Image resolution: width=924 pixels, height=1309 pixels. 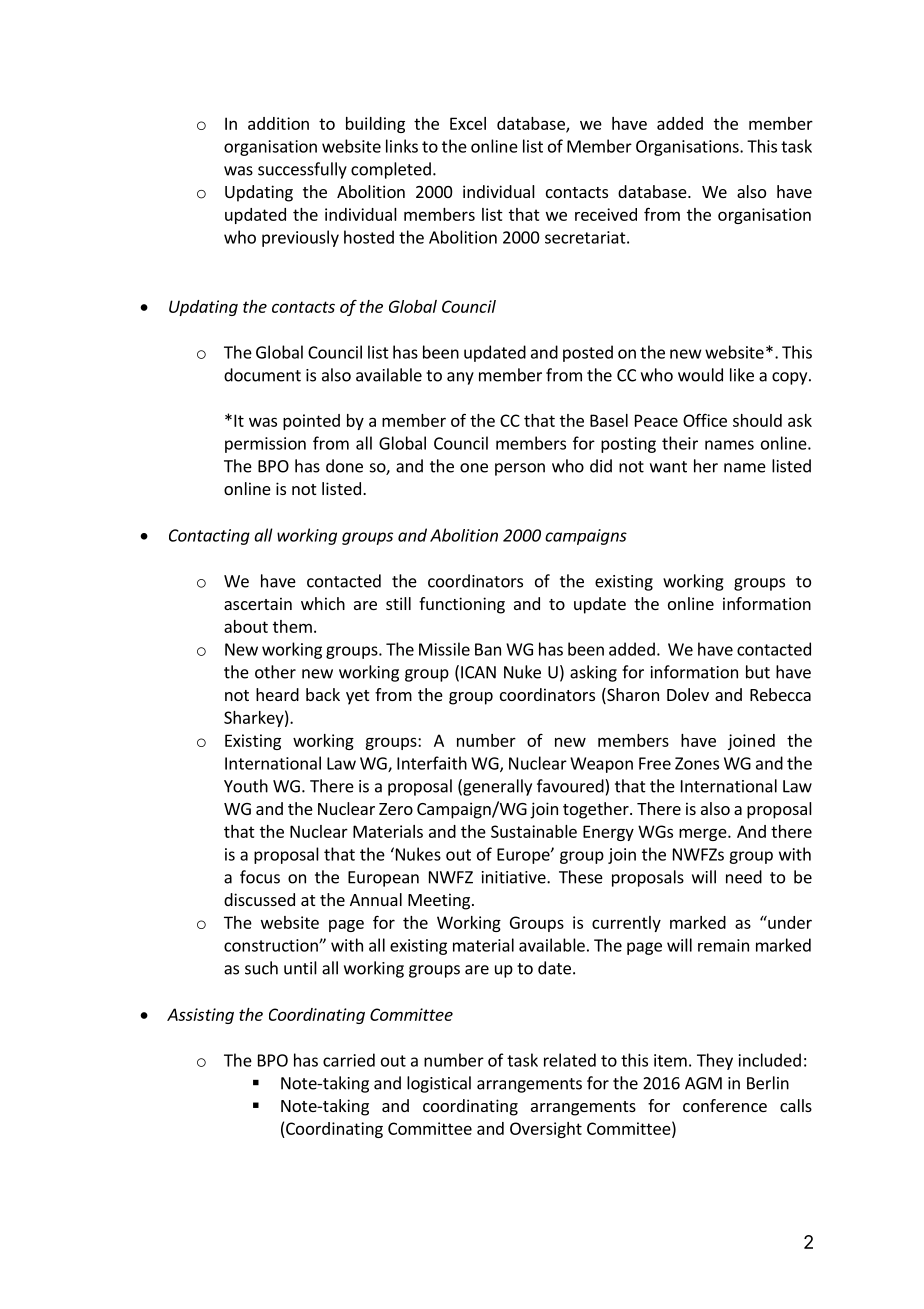 I want to click on carried, so click(x=349, y=1060).
